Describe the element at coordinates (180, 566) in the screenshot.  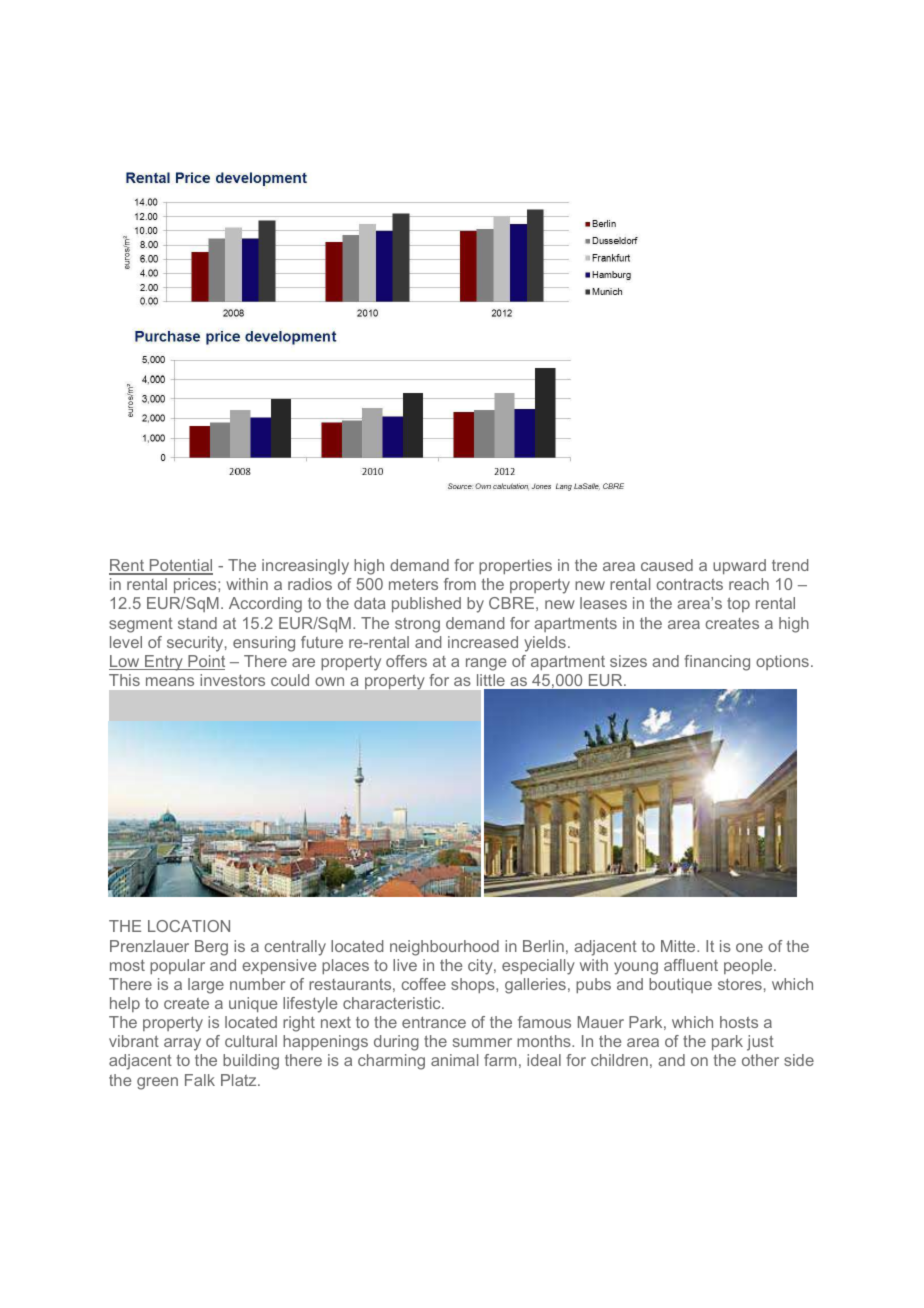
I see `Potential` at that location.
